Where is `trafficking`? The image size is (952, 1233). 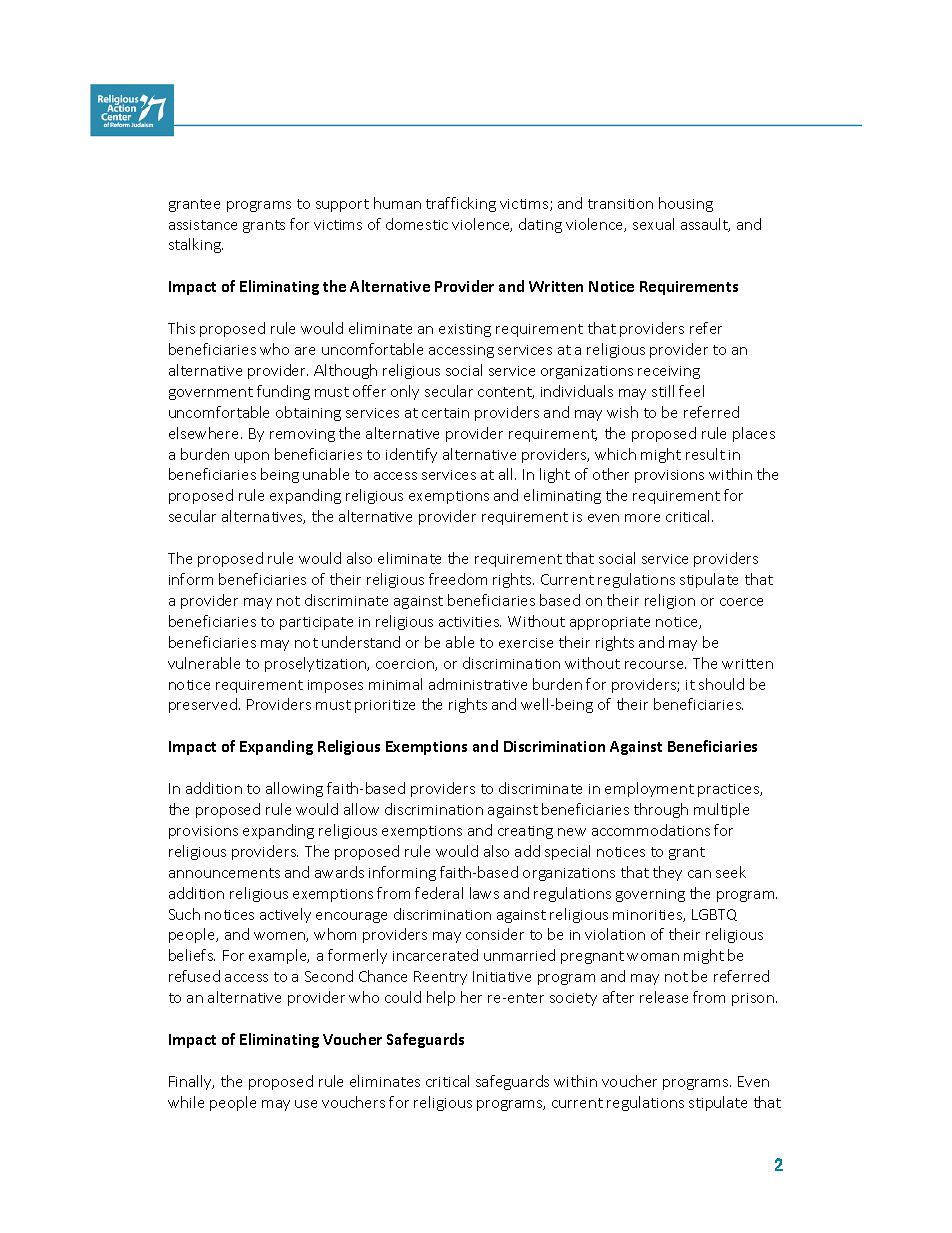 trafficking is located at coordinates (461, 204).
